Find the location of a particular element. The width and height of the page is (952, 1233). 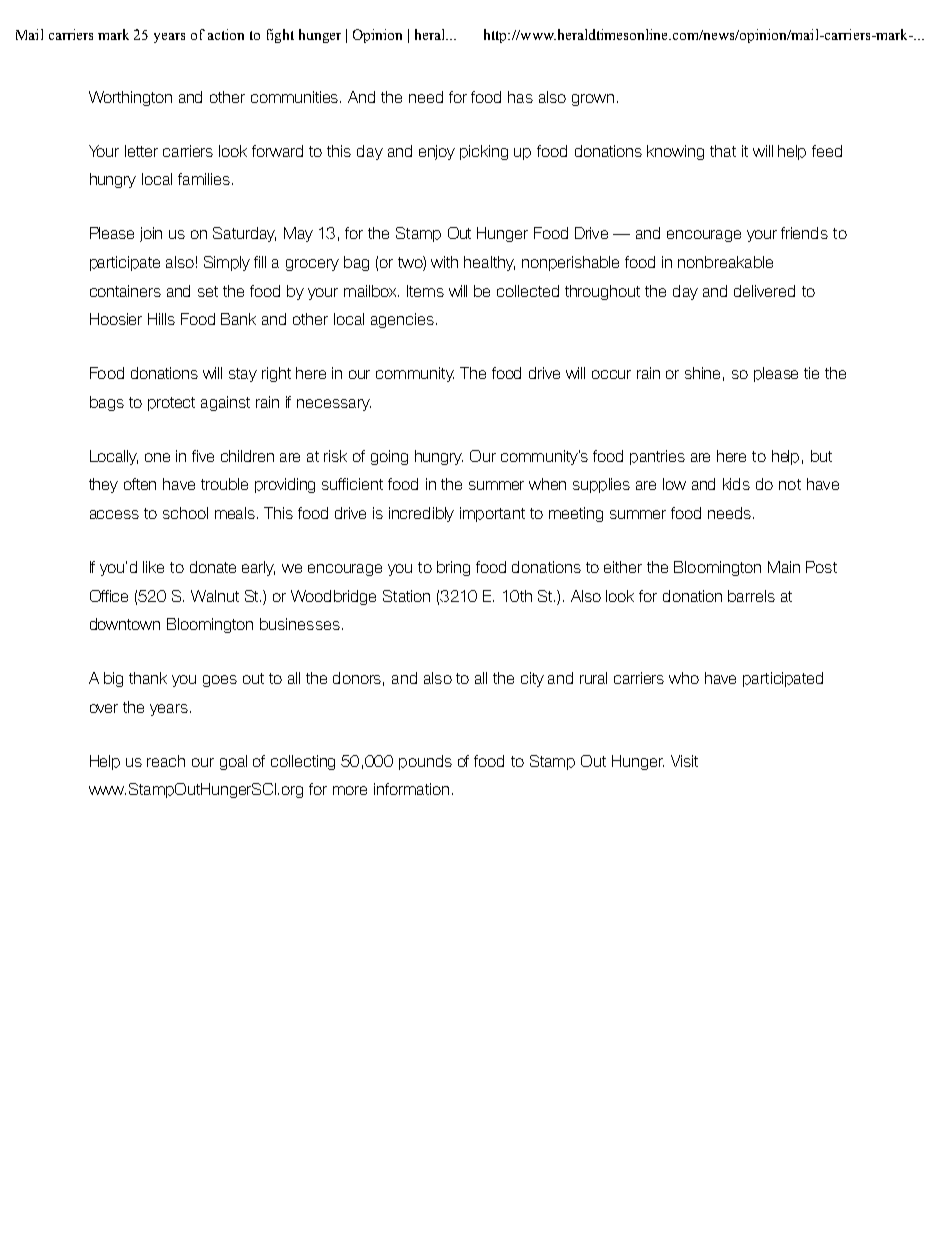

pounds is located at coordinates (425, 762).
